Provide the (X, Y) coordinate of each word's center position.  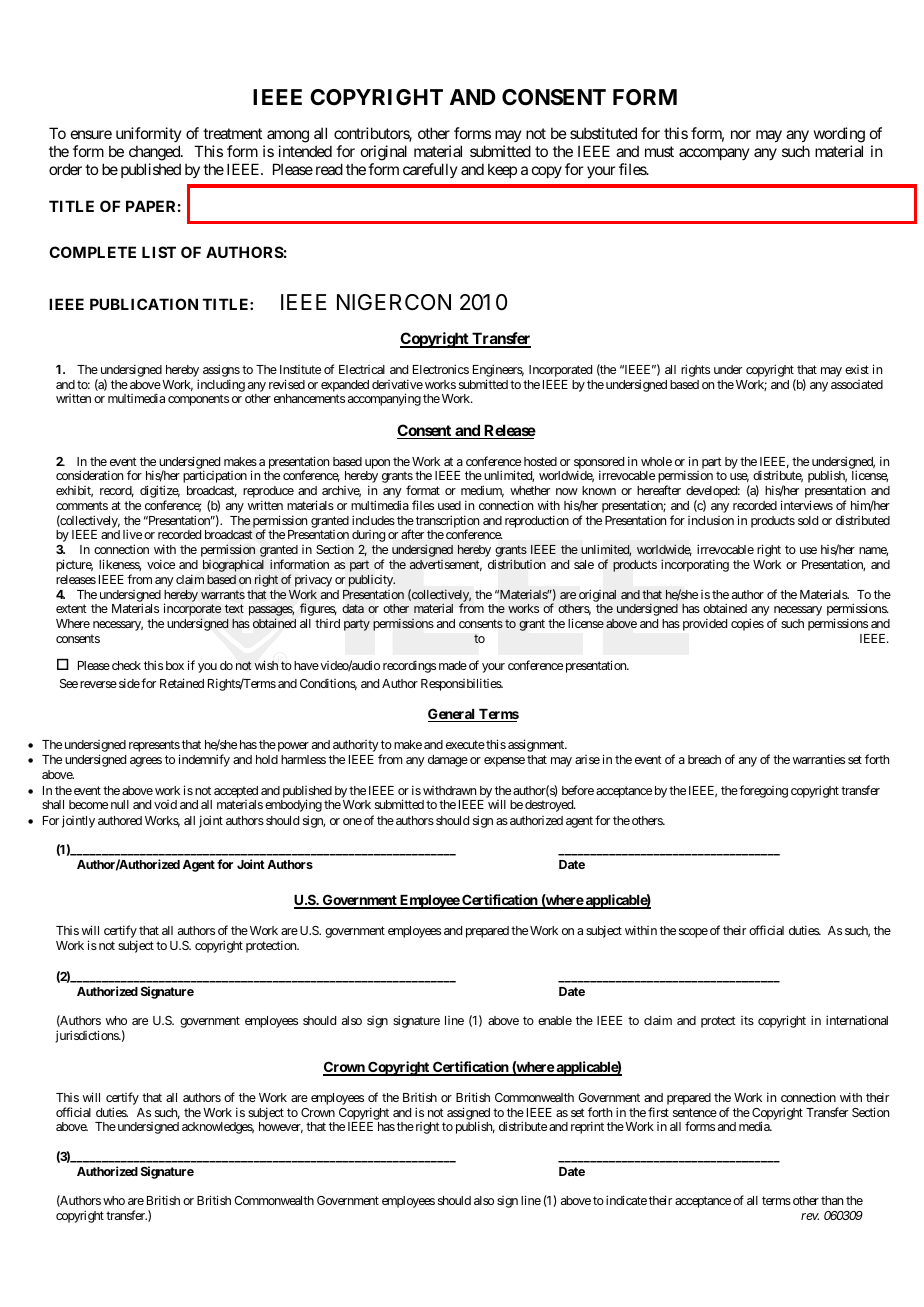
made (453, 665)
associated (857, 384)
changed (155, 153)
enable (555, 1020)
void (165, 804)
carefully (430, 170)
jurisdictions (87, 1036)
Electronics (441, 369)
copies (747, 624)
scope (693, 933)
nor (741, 134)
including (221, 385)
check (126, 665)
